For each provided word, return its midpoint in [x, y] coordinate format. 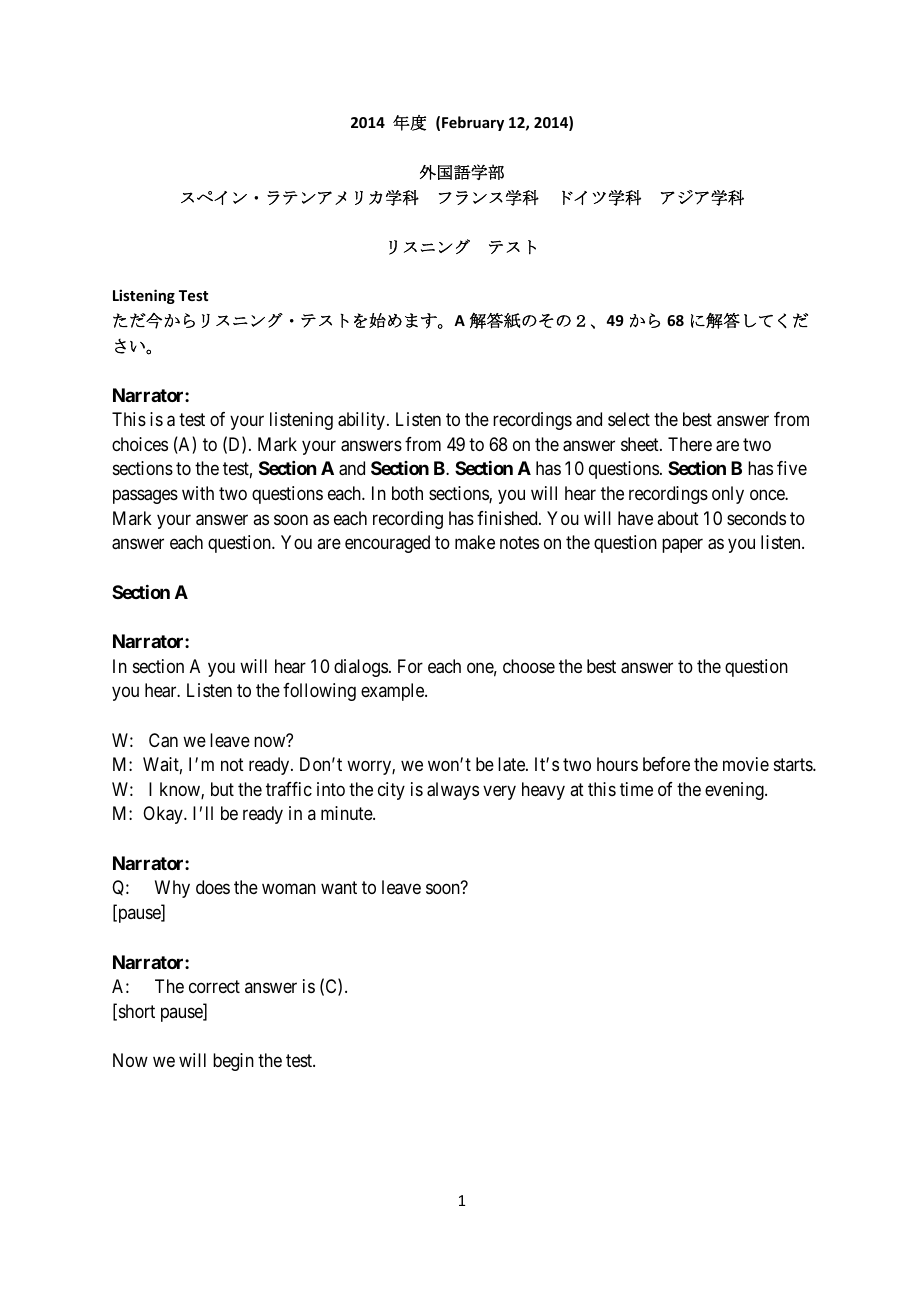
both [407, 493]
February [473, 123]
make [475, 542]
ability [363, 421]
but [222, 789]
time [636, 789]
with [198, 493]
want [339, 888]
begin [233, 1062]
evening [735, 791]
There [690, 444]
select [629, 419]
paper [682, 546]
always [453, 791]
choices [140, 444]
